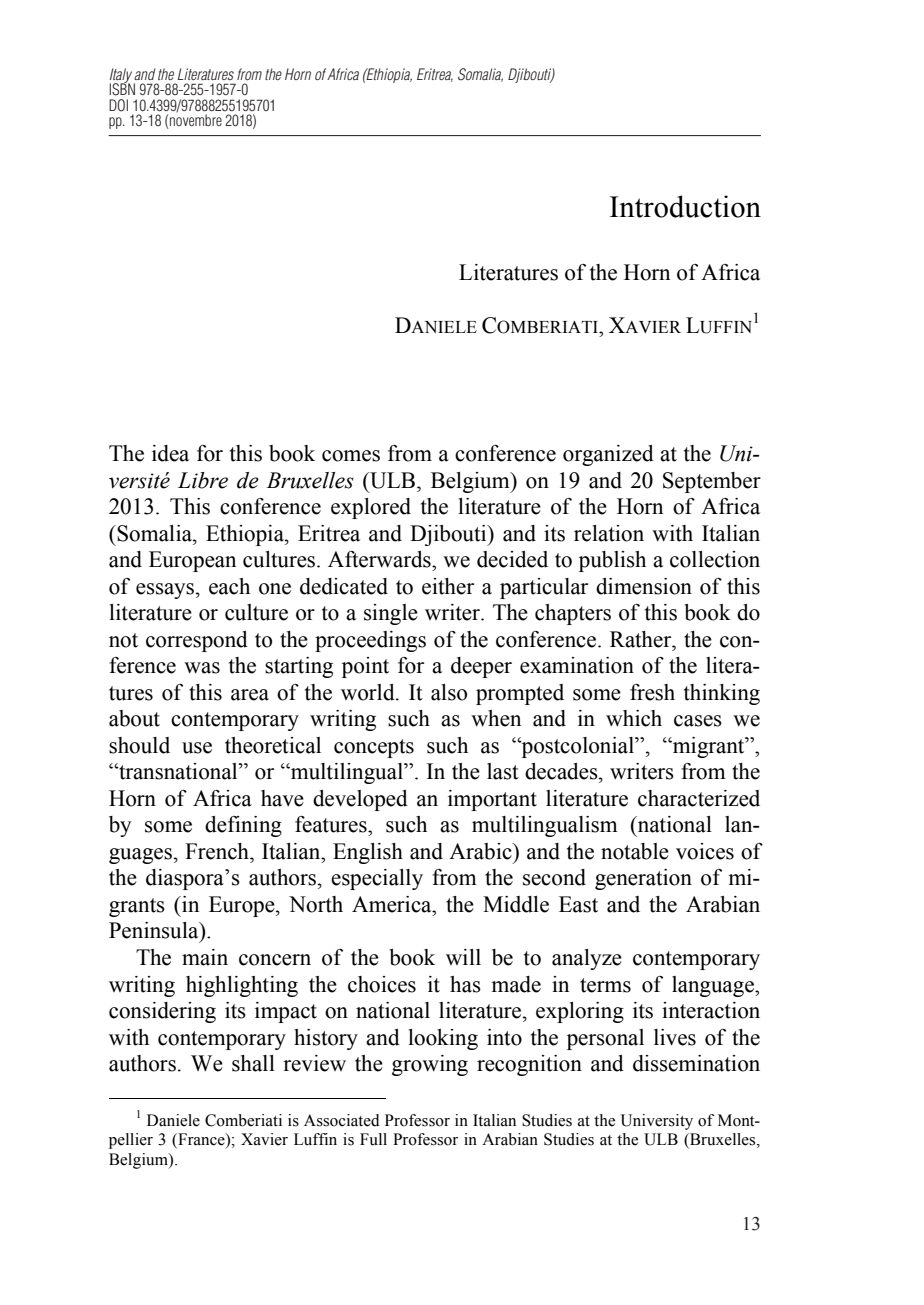 This page has width=924, height=1305. What do you see at coordinates (430, 1065) in the page?
I see `growing` at bounding box center [430, 1065].
